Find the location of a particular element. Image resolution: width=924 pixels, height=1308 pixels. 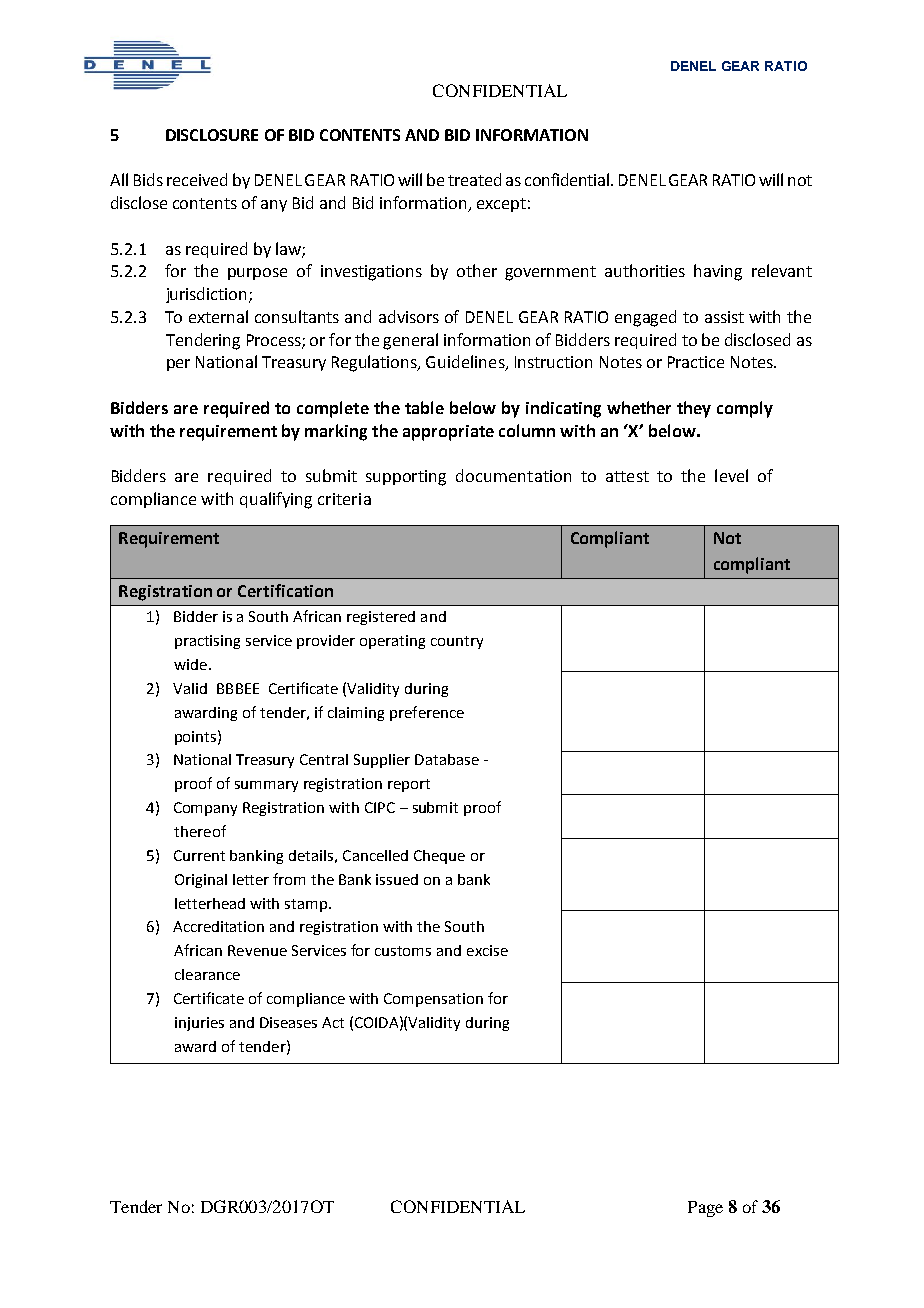

excise is located at coordinates (487, 950).
